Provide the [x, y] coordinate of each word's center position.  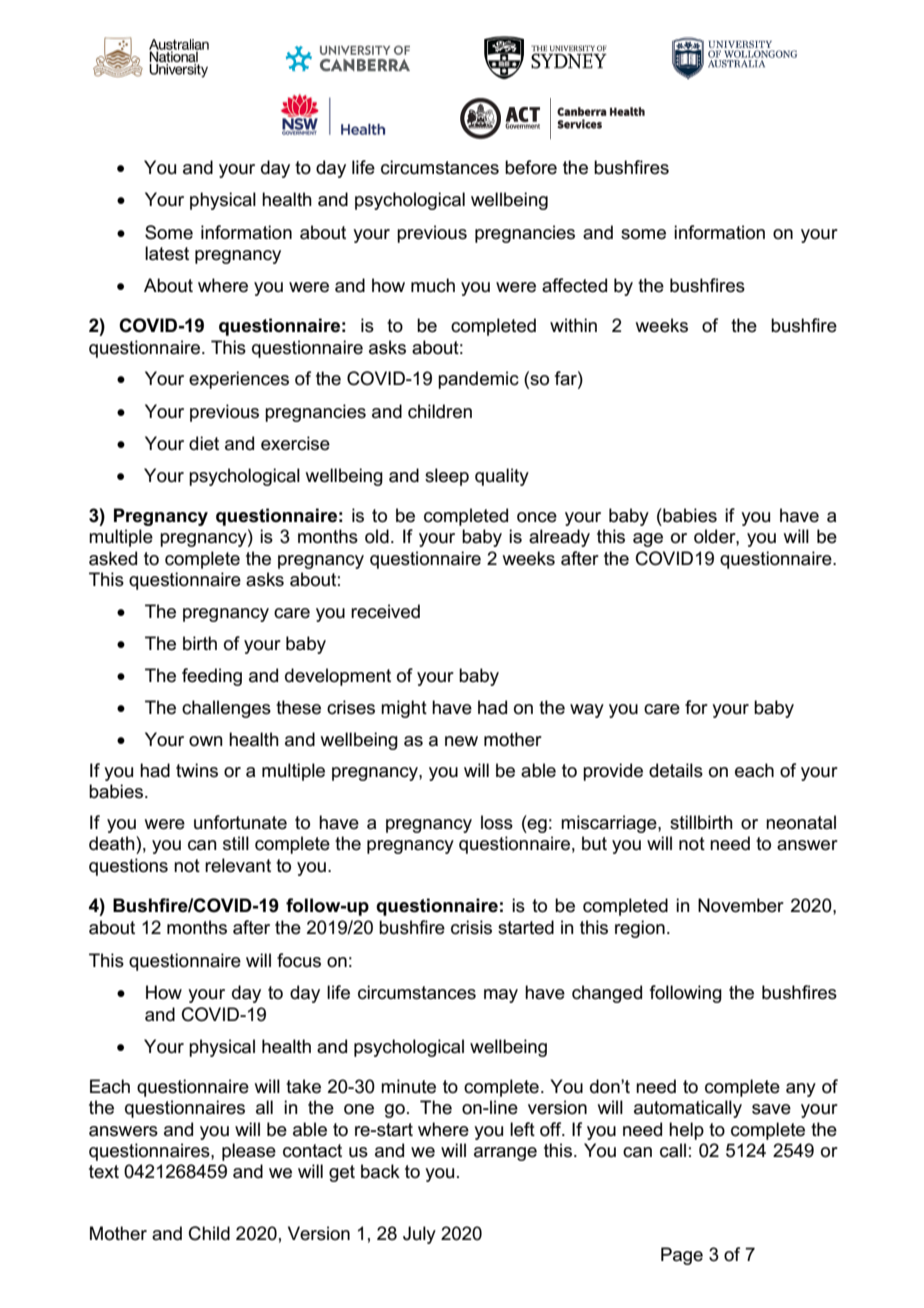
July [419, 1235]
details [676, 770]
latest [167, 253]
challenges [226, 709]
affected [574, 285]
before [531, 167]
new [461, 741]
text [104, 1172]
